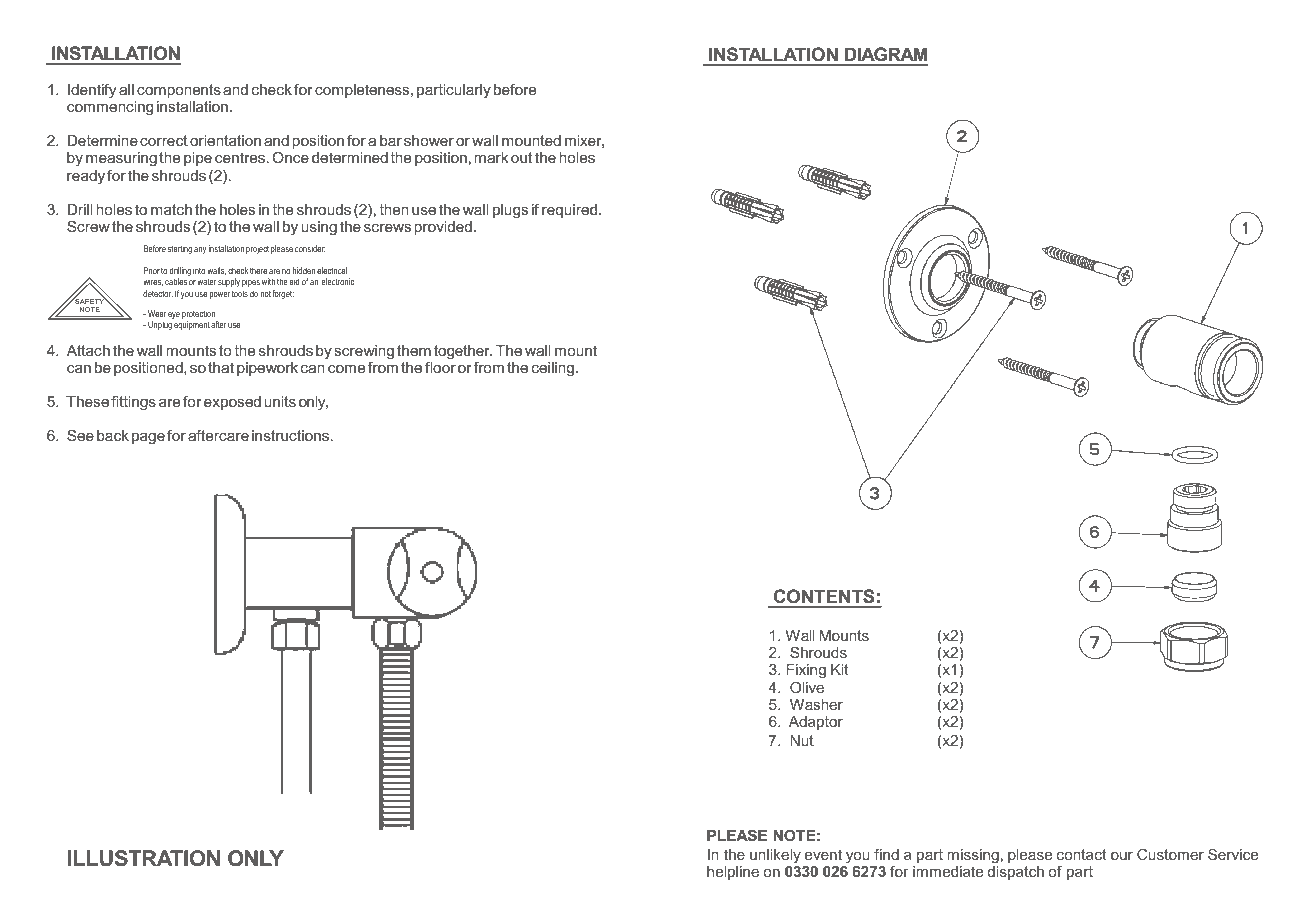  Describe the element at coordinates (839, 669) in the page. I see `Kit` at that location.
